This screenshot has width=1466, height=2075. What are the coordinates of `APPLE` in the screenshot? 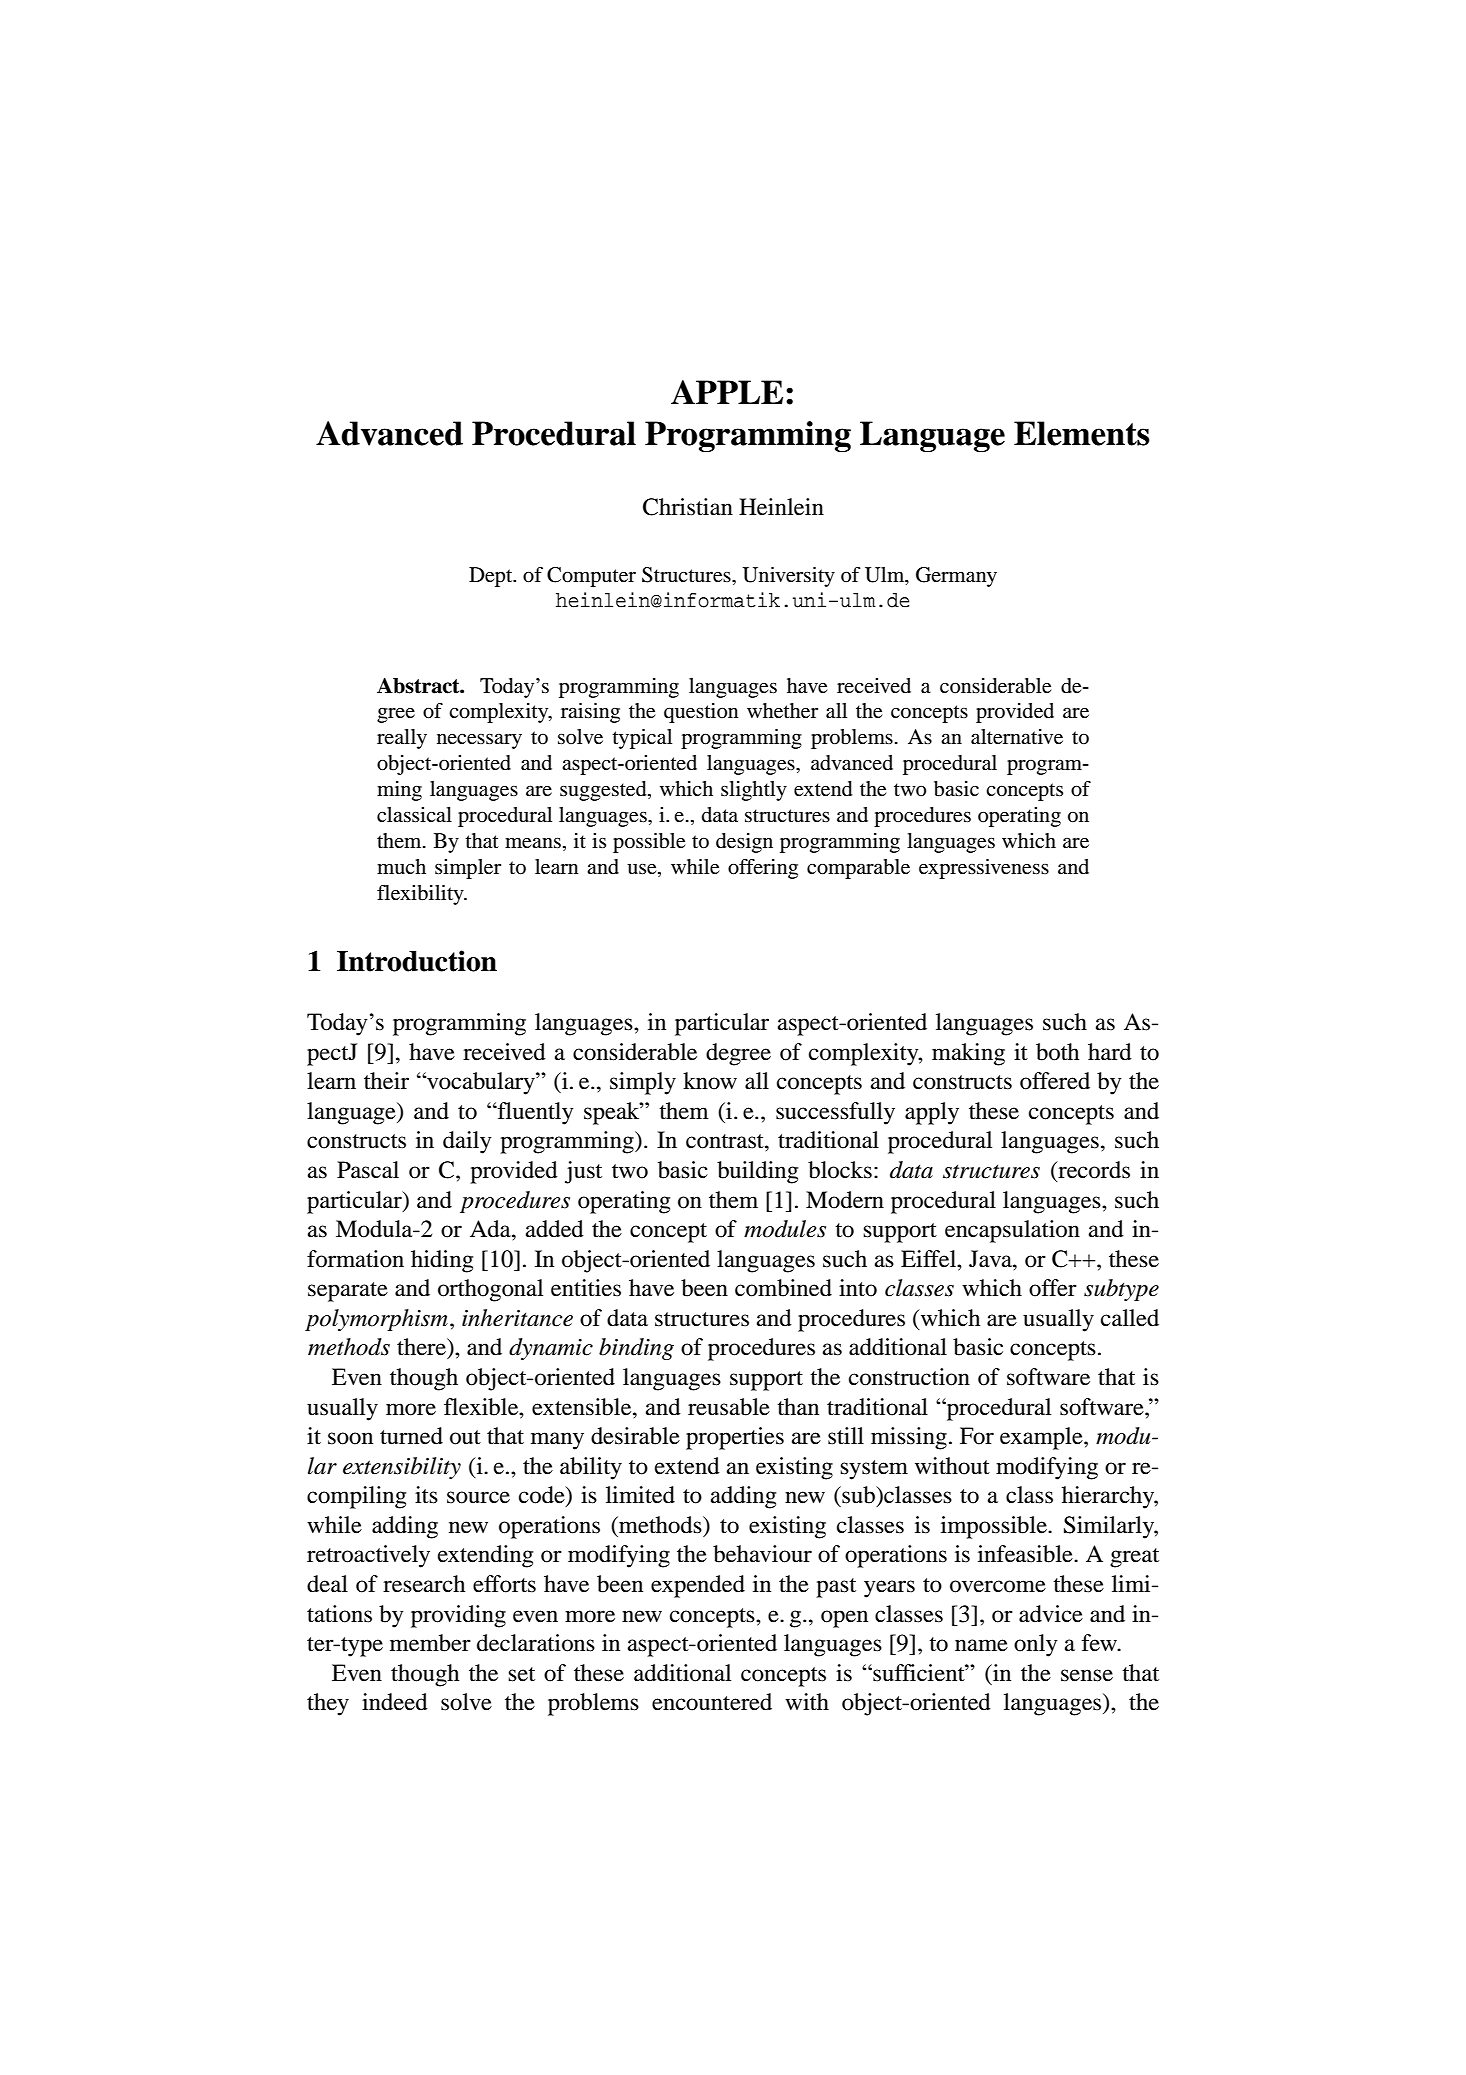 It's located at (727, 392).
